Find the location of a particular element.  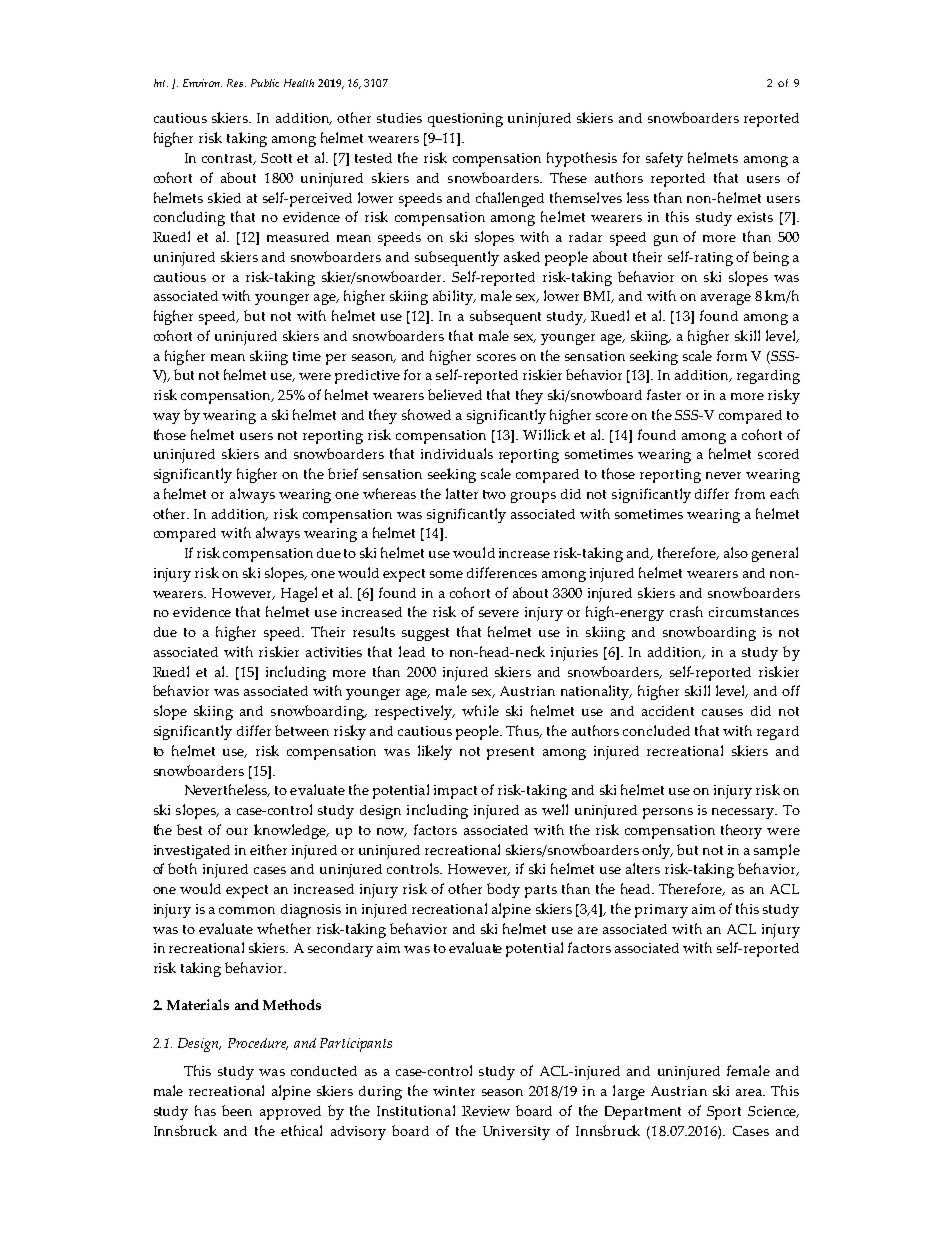

between is located at coordinates (302, 730).
